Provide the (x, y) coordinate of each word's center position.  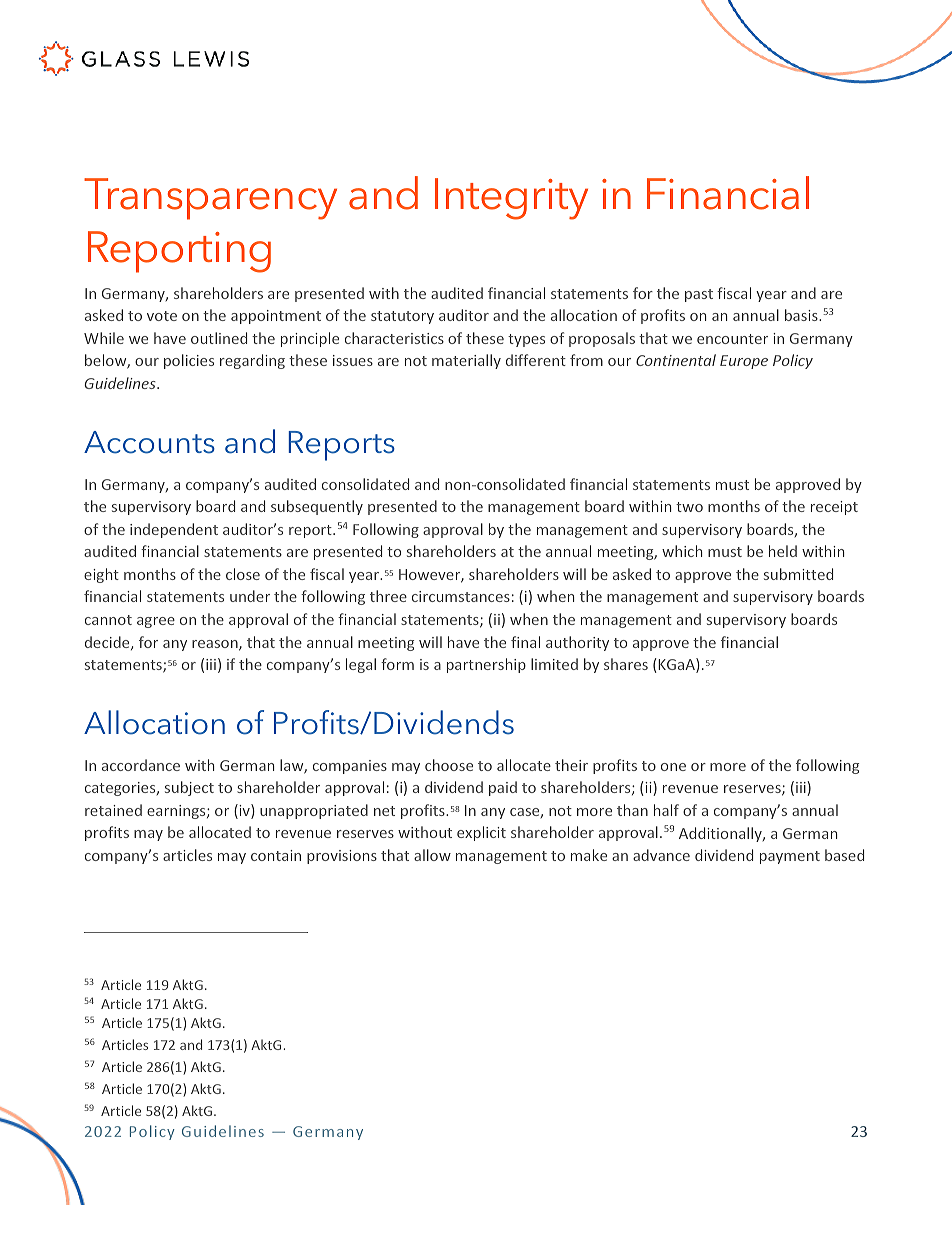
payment (790, 857)
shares (626, 664)
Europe (744, 362)
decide (108, 643)
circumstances (461, 596)
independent (174, 530)
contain (276, 855)
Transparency (210, 199)
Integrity (511, 199)
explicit (481, 833)
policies (189, 361)
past (699, 295)
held (783, 551)
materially (466, 361)
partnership (486, 665)
